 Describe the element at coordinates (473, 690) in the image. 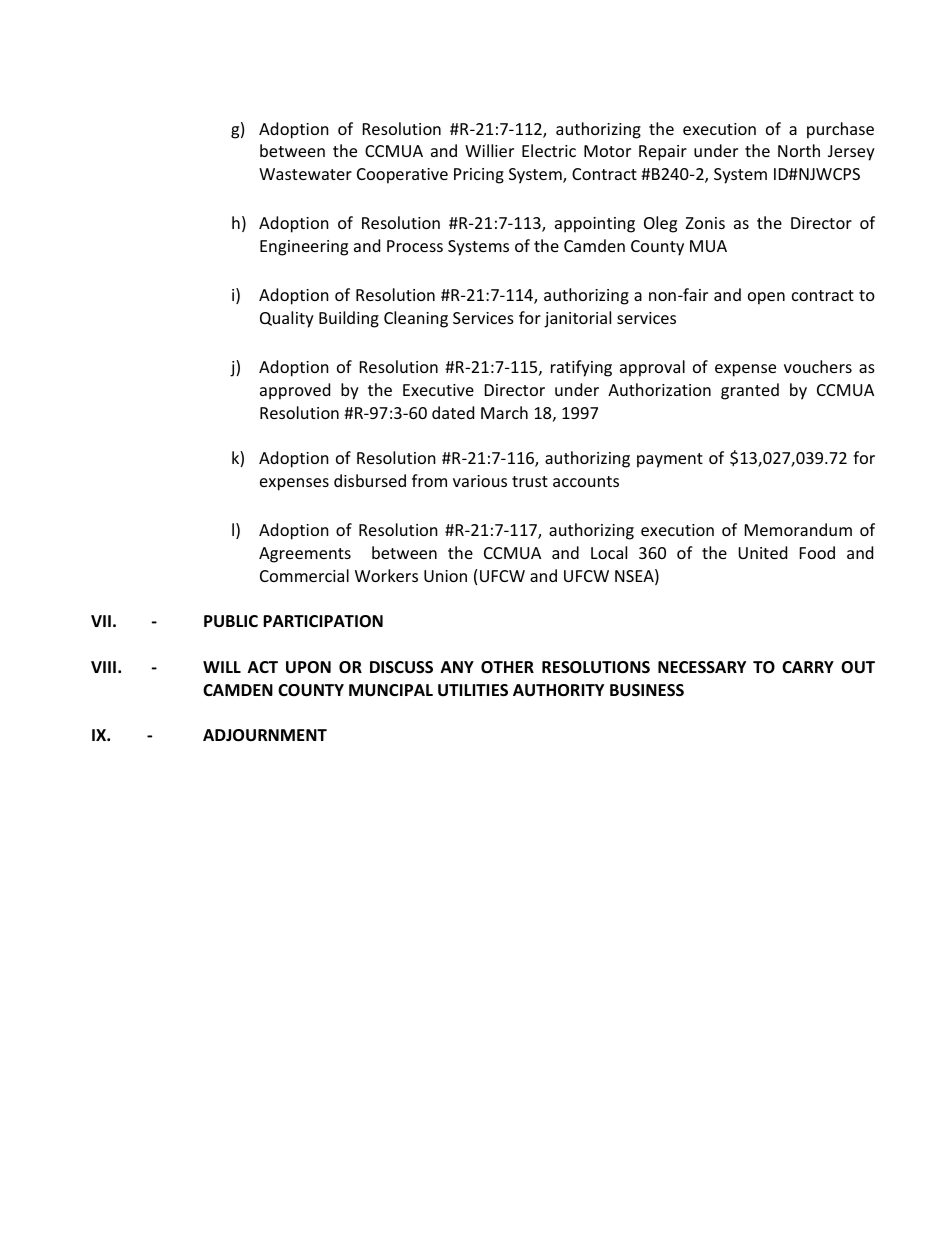

I see `UTILITIES` at that location.
